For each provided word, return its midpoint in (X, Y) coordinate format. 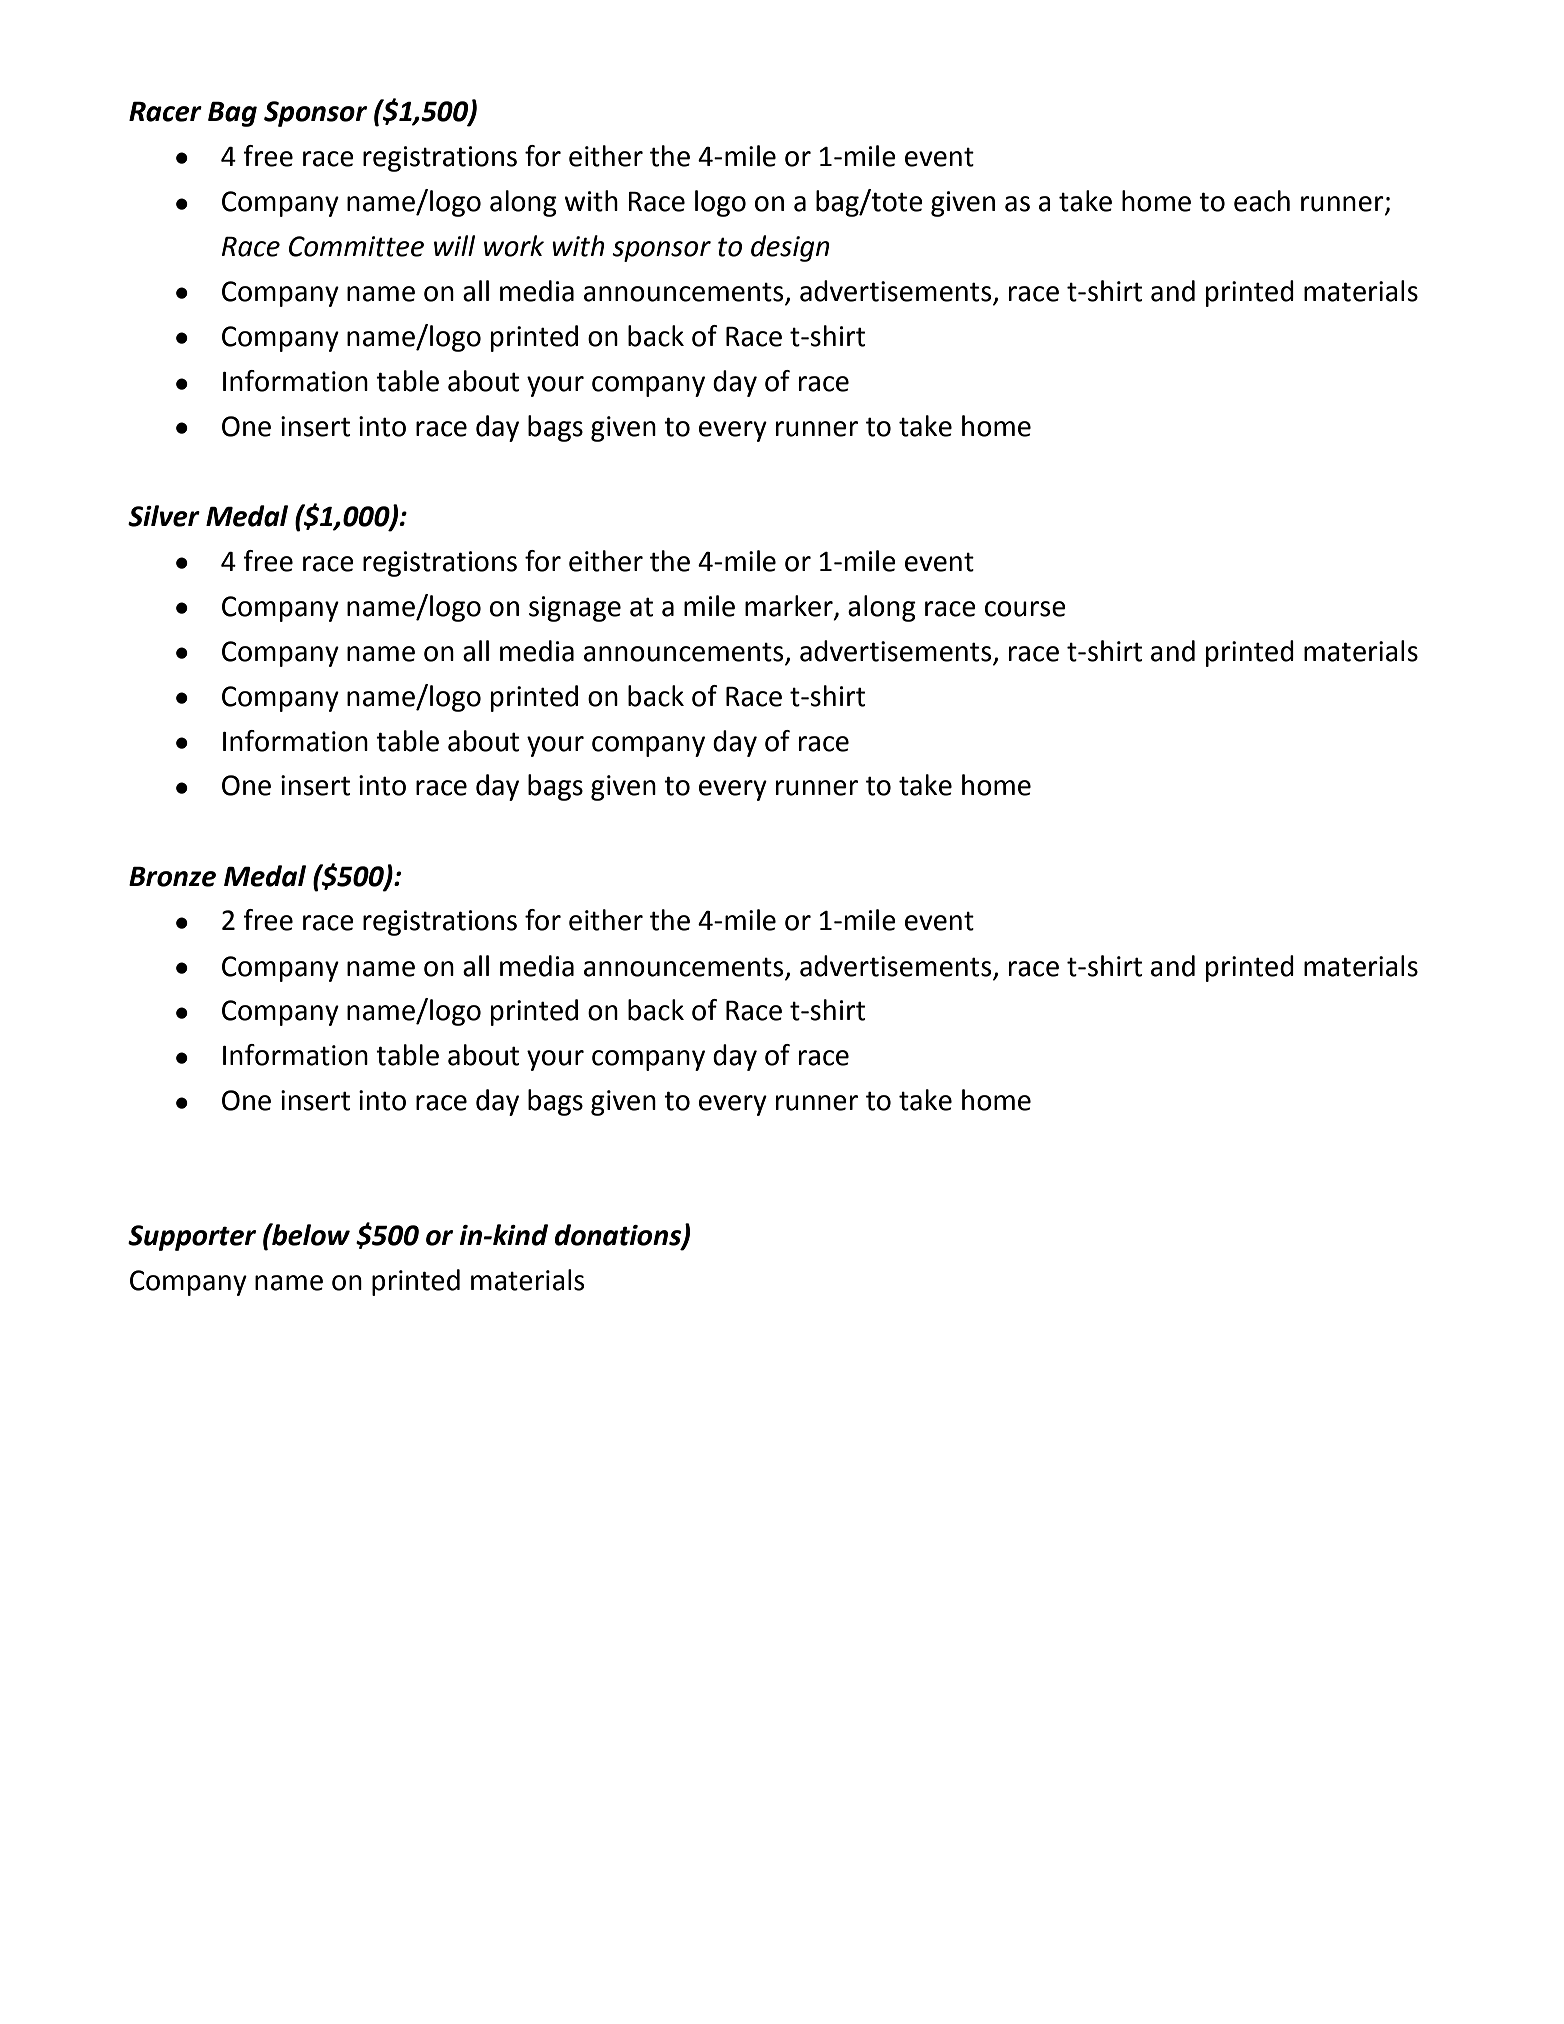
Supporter (192, 1238)
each (1262, 201)
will (454, 245)
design (790, 248)
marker (790, 607)
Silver (164, 516)
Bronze (172, 876)
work (514, 246)
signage (575, 609)
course (1025, 609)
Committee (356, 246)
